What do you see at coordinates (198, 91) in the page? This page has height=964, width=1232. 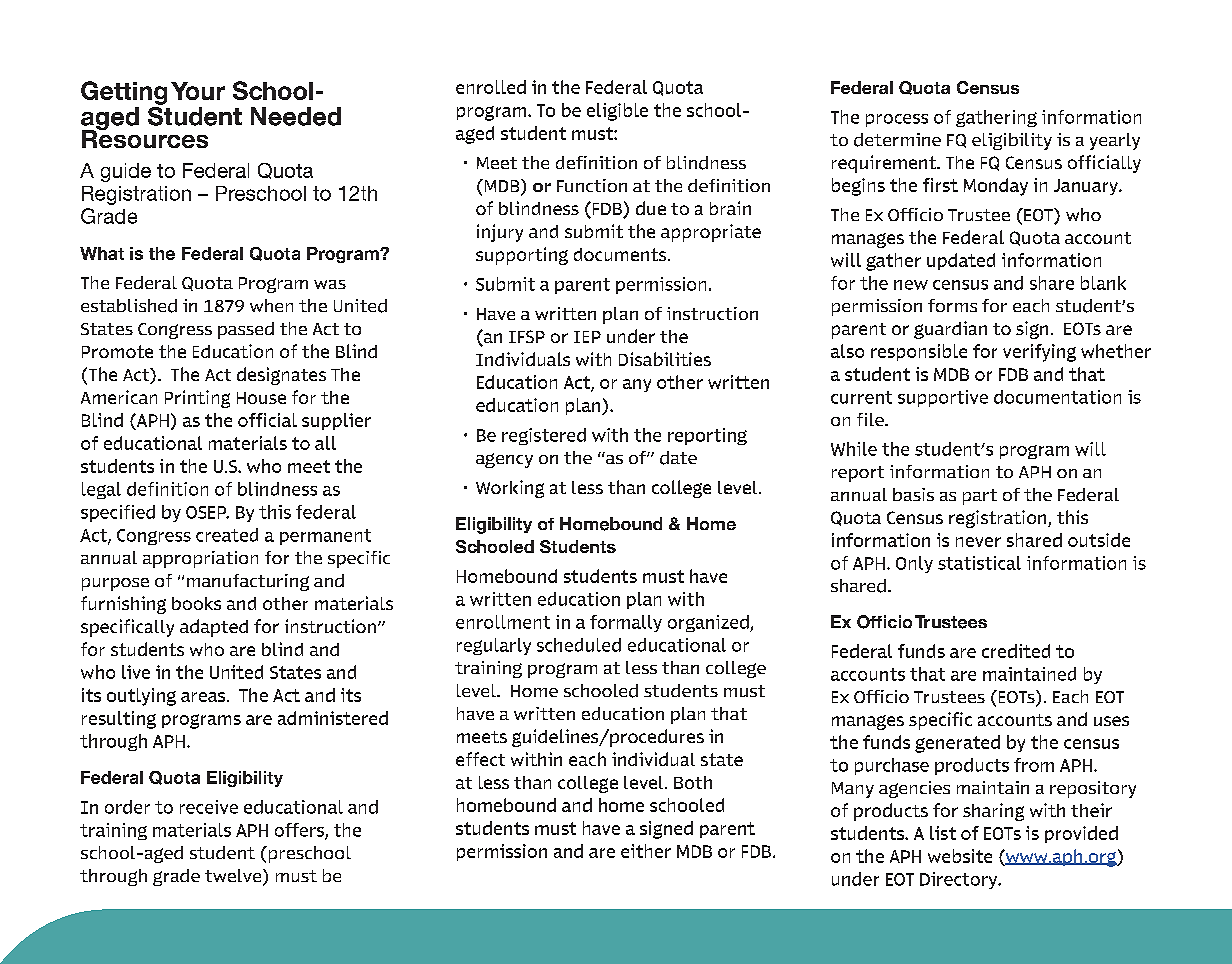 I see `Your` at bounding box center [198, 91].
